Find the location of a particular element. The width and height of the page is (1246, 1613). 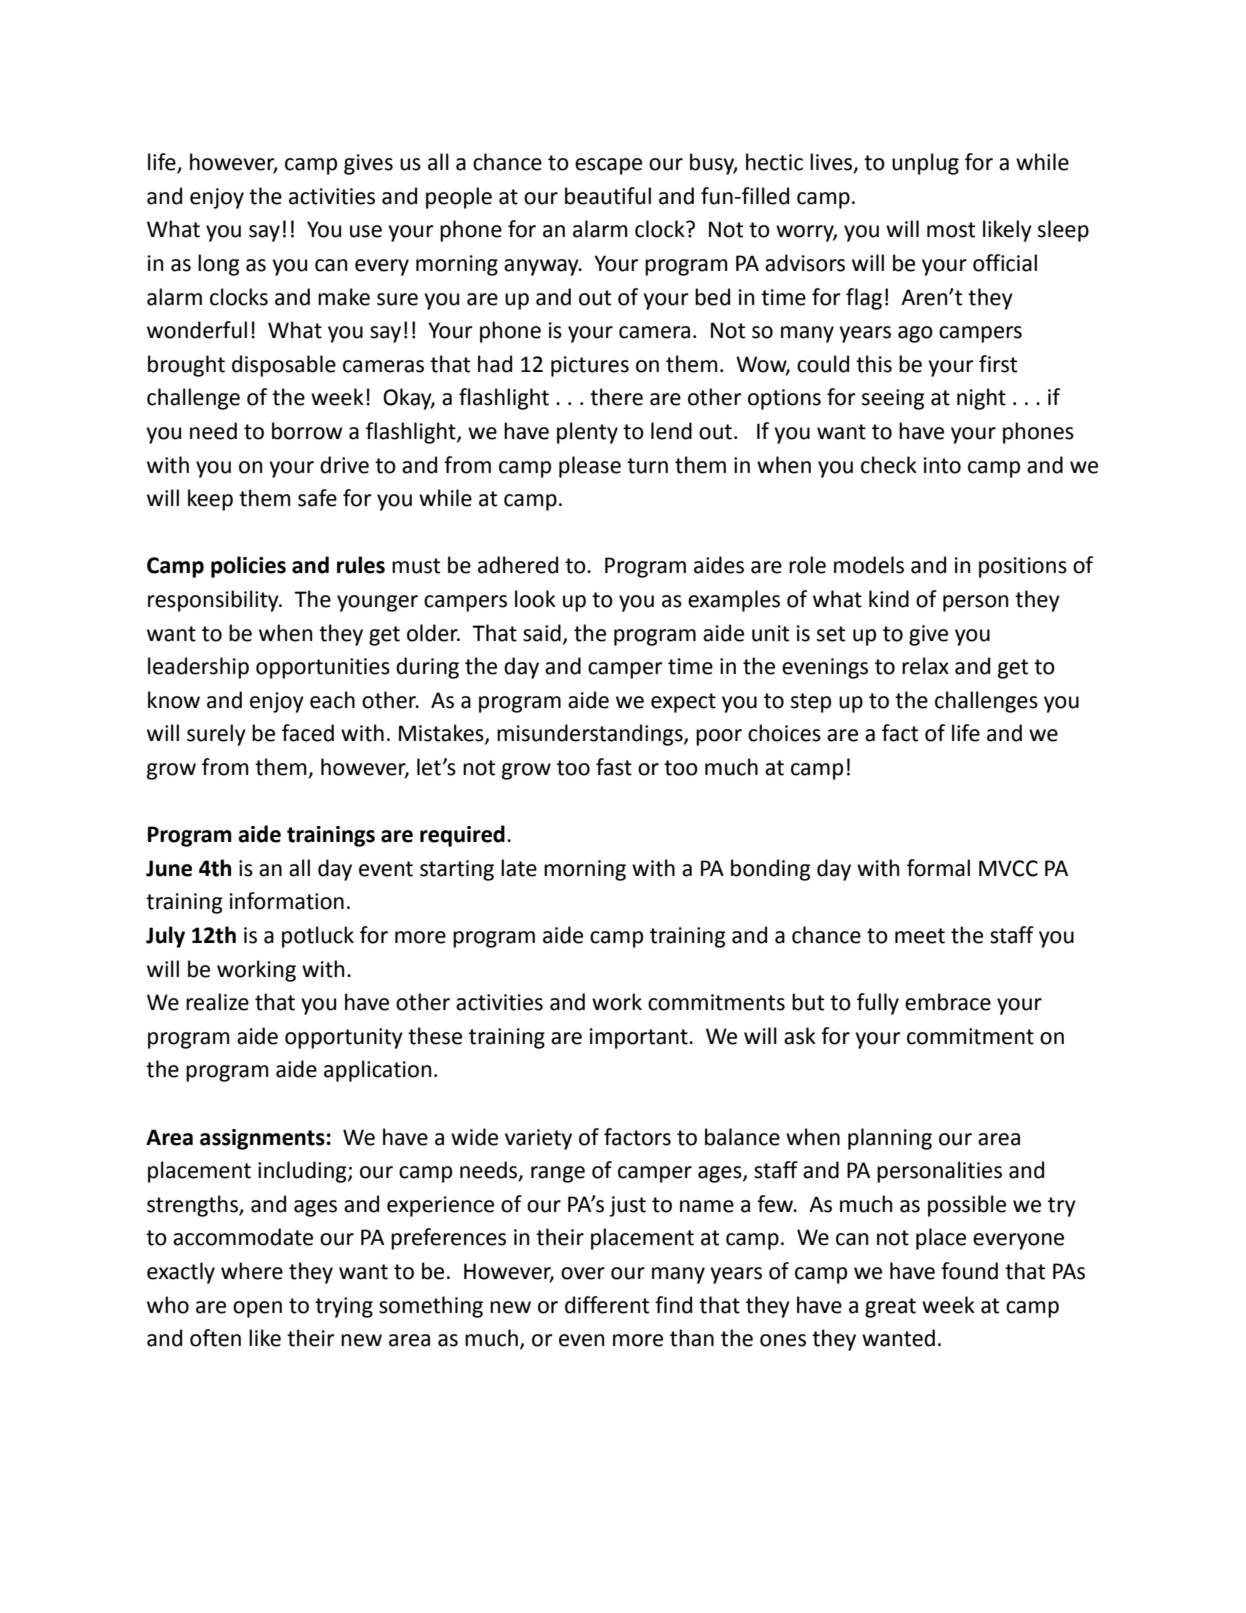

beautiful is located at coordinates (608, 196).
